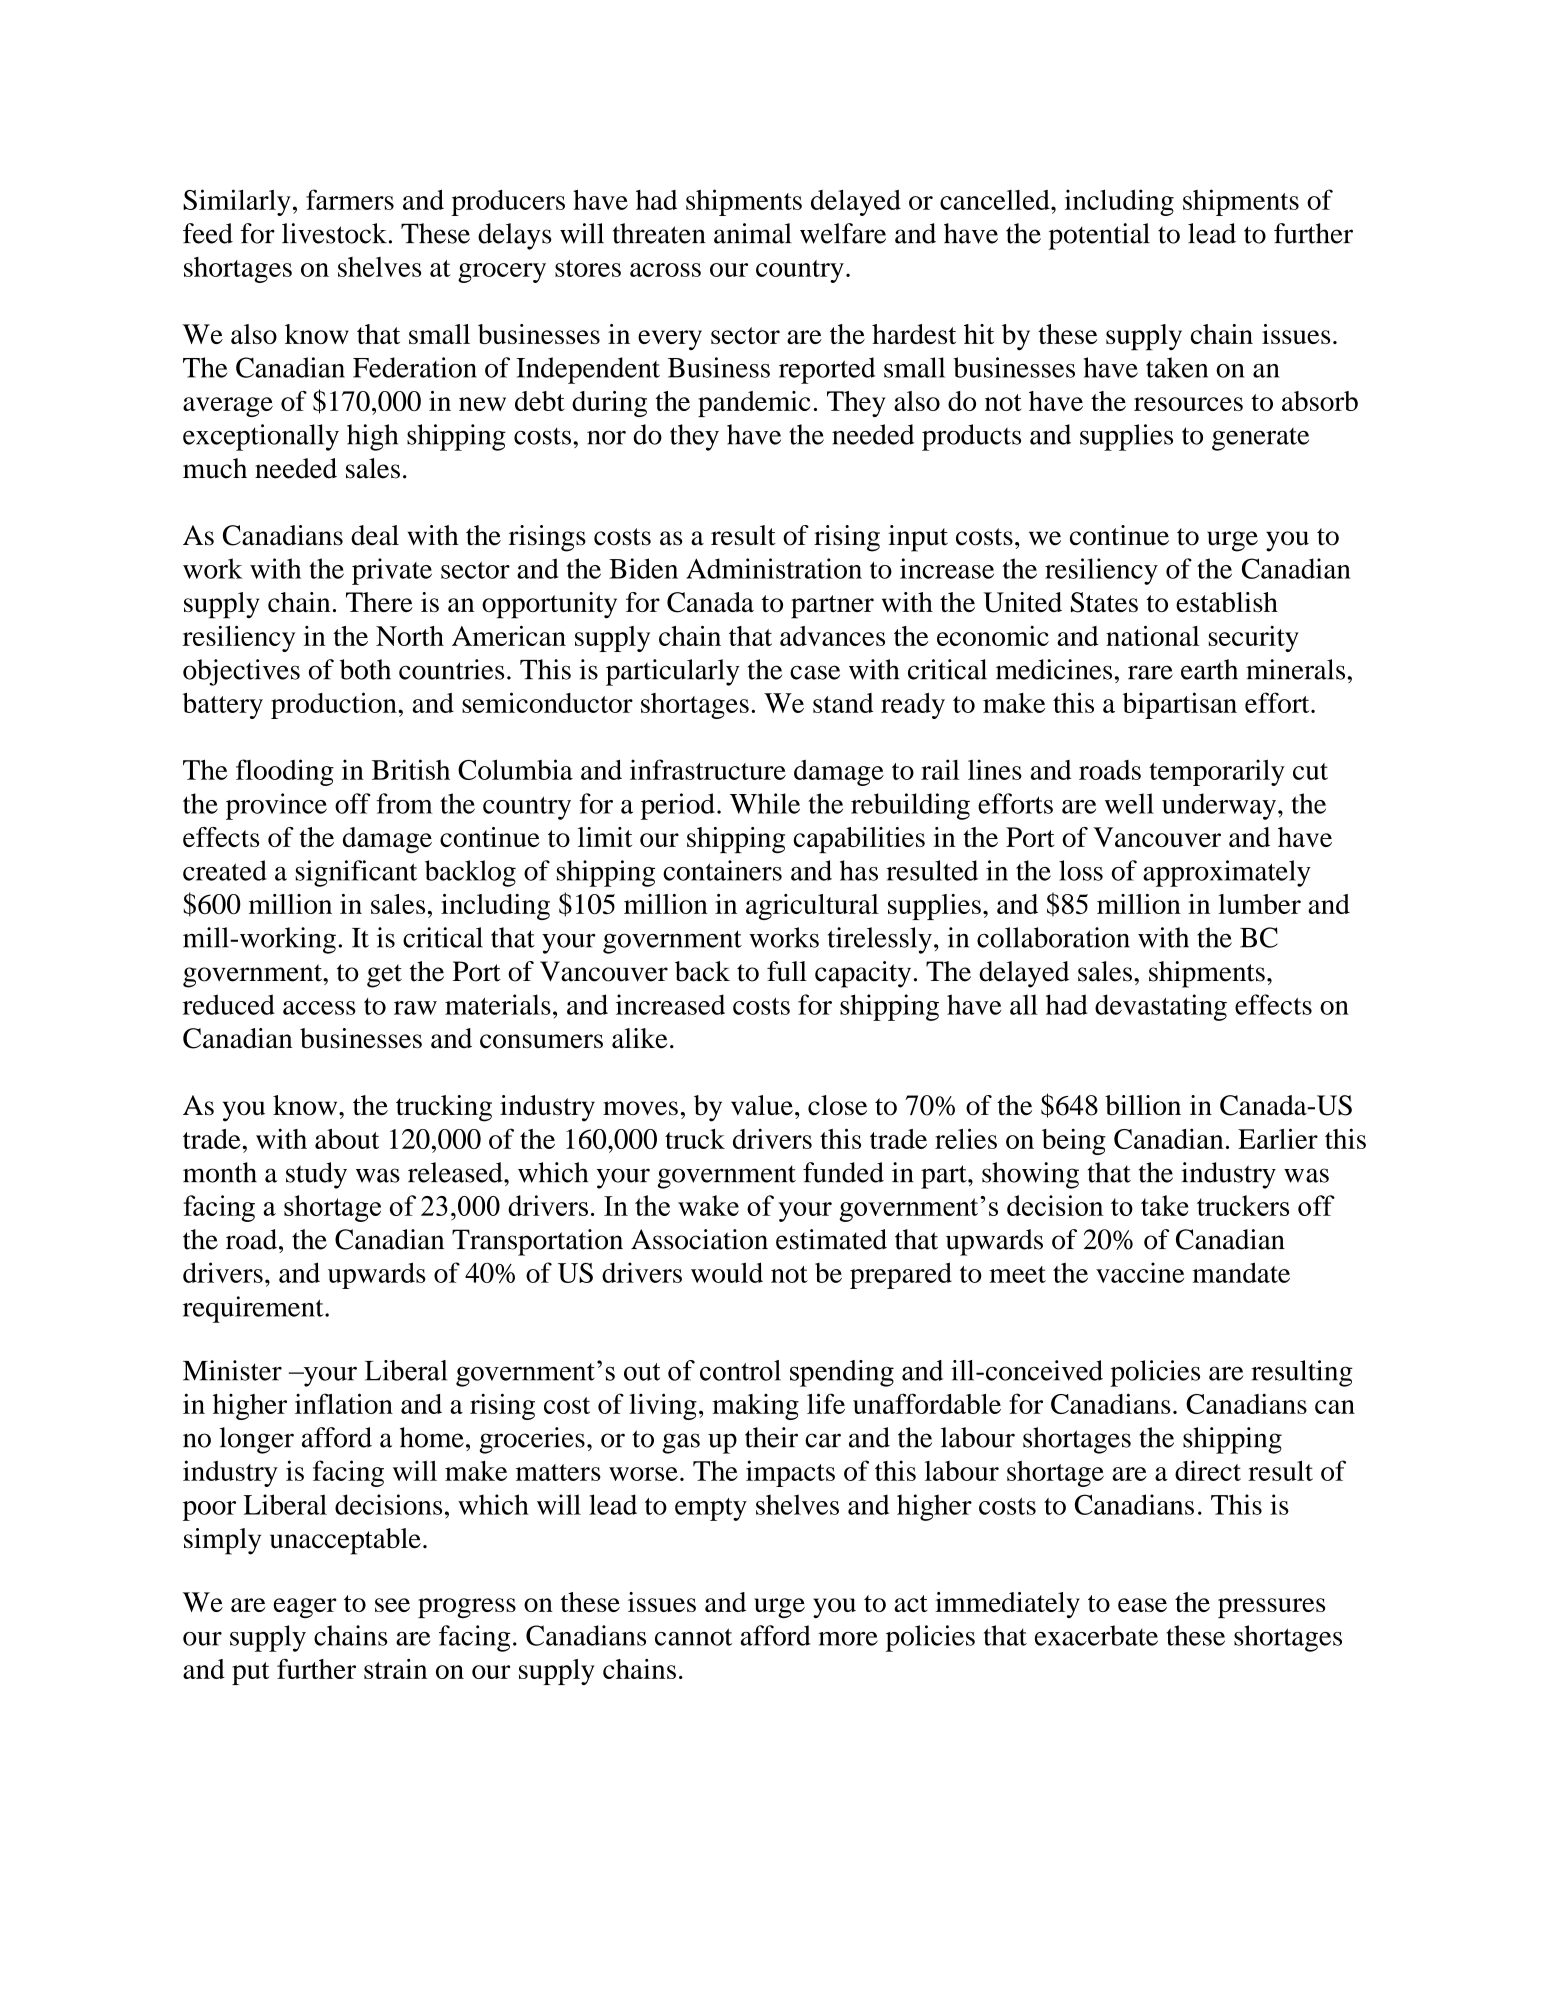 The height and width of the image is (2008, 1551). I want to click on livestock, so click(334, 233).
